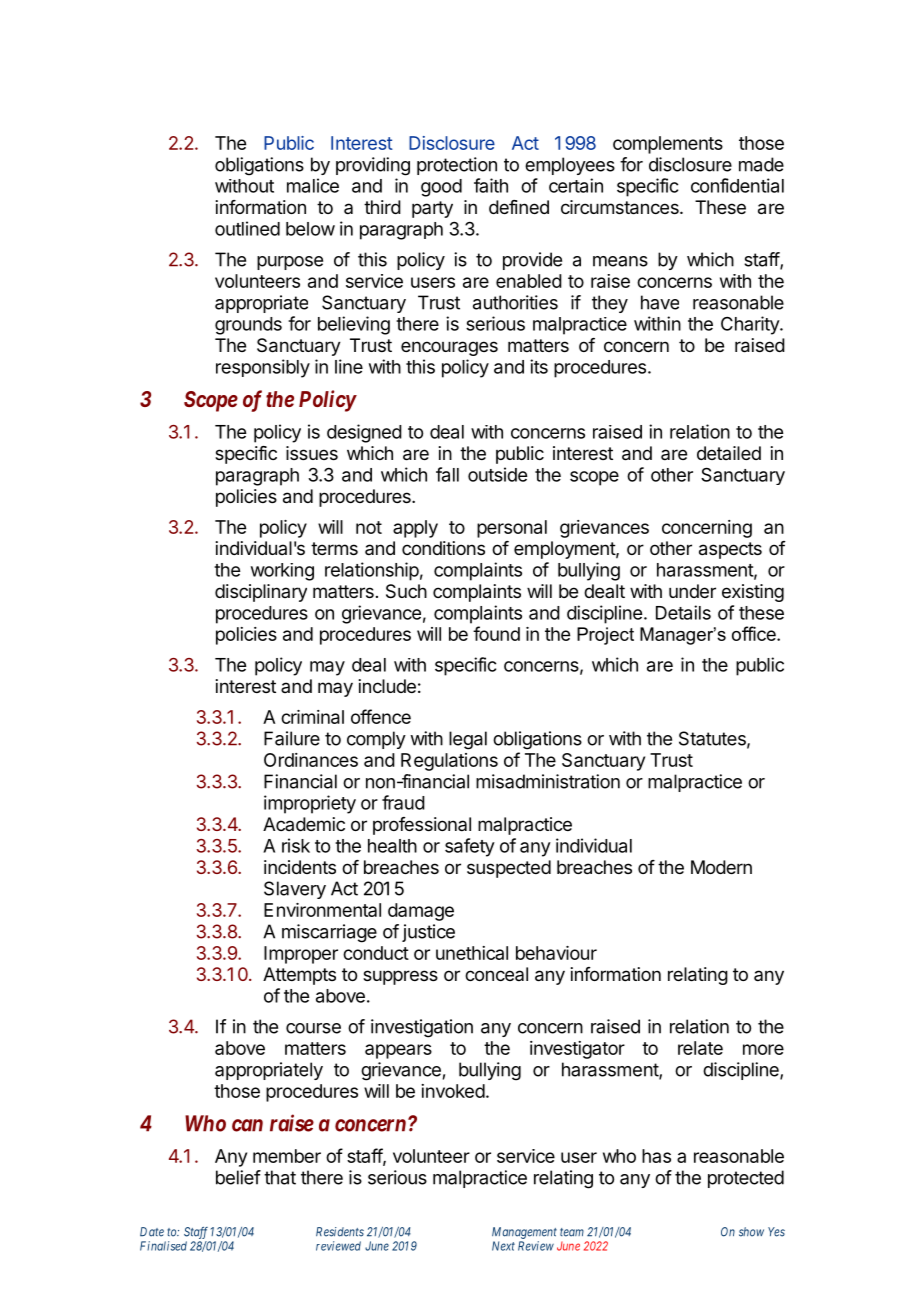 The height and width of the document is (1308, 924). I want to click on safety, so click(470, 847).
